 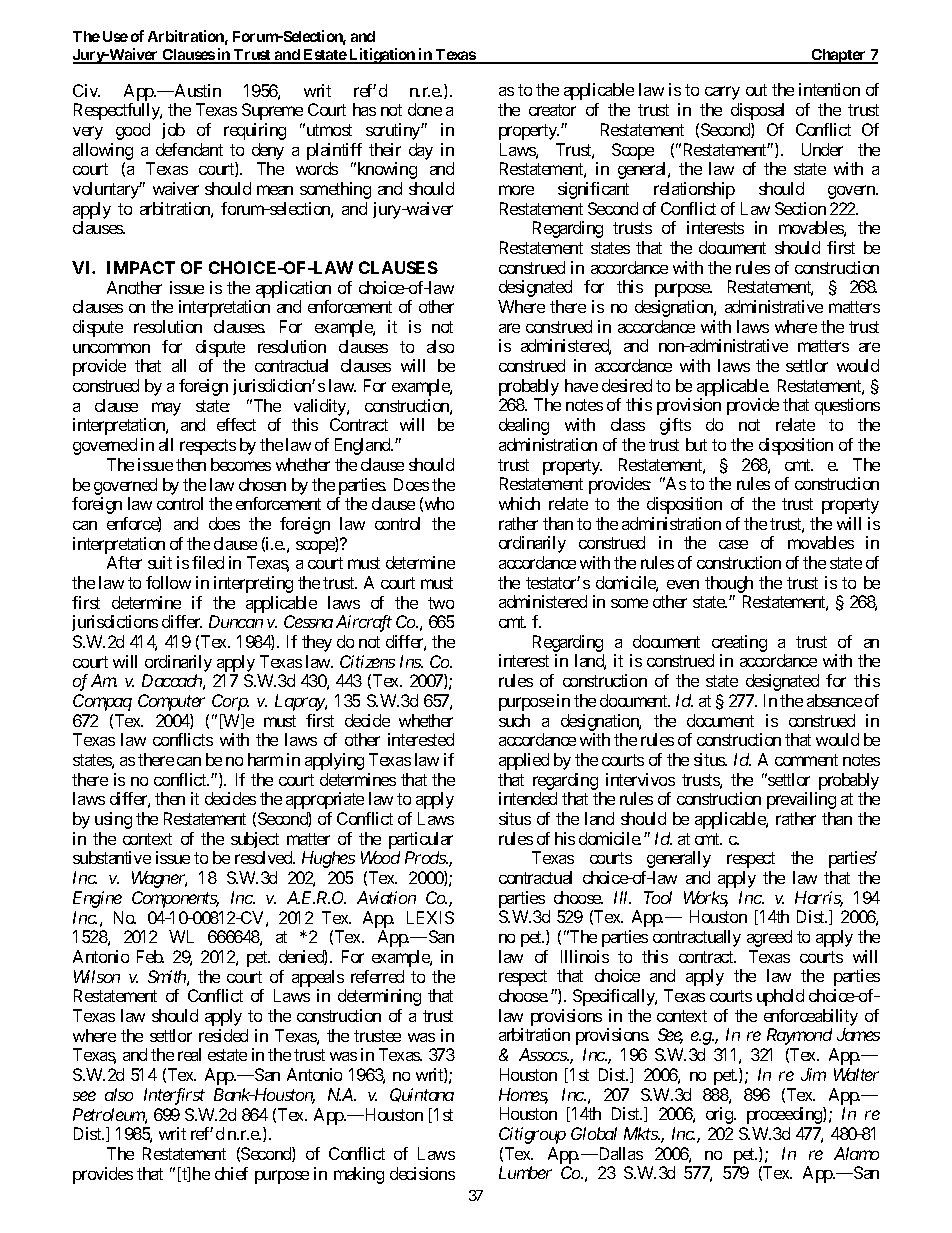 I want to click on LEXIS, so click(x=430, y=917).
